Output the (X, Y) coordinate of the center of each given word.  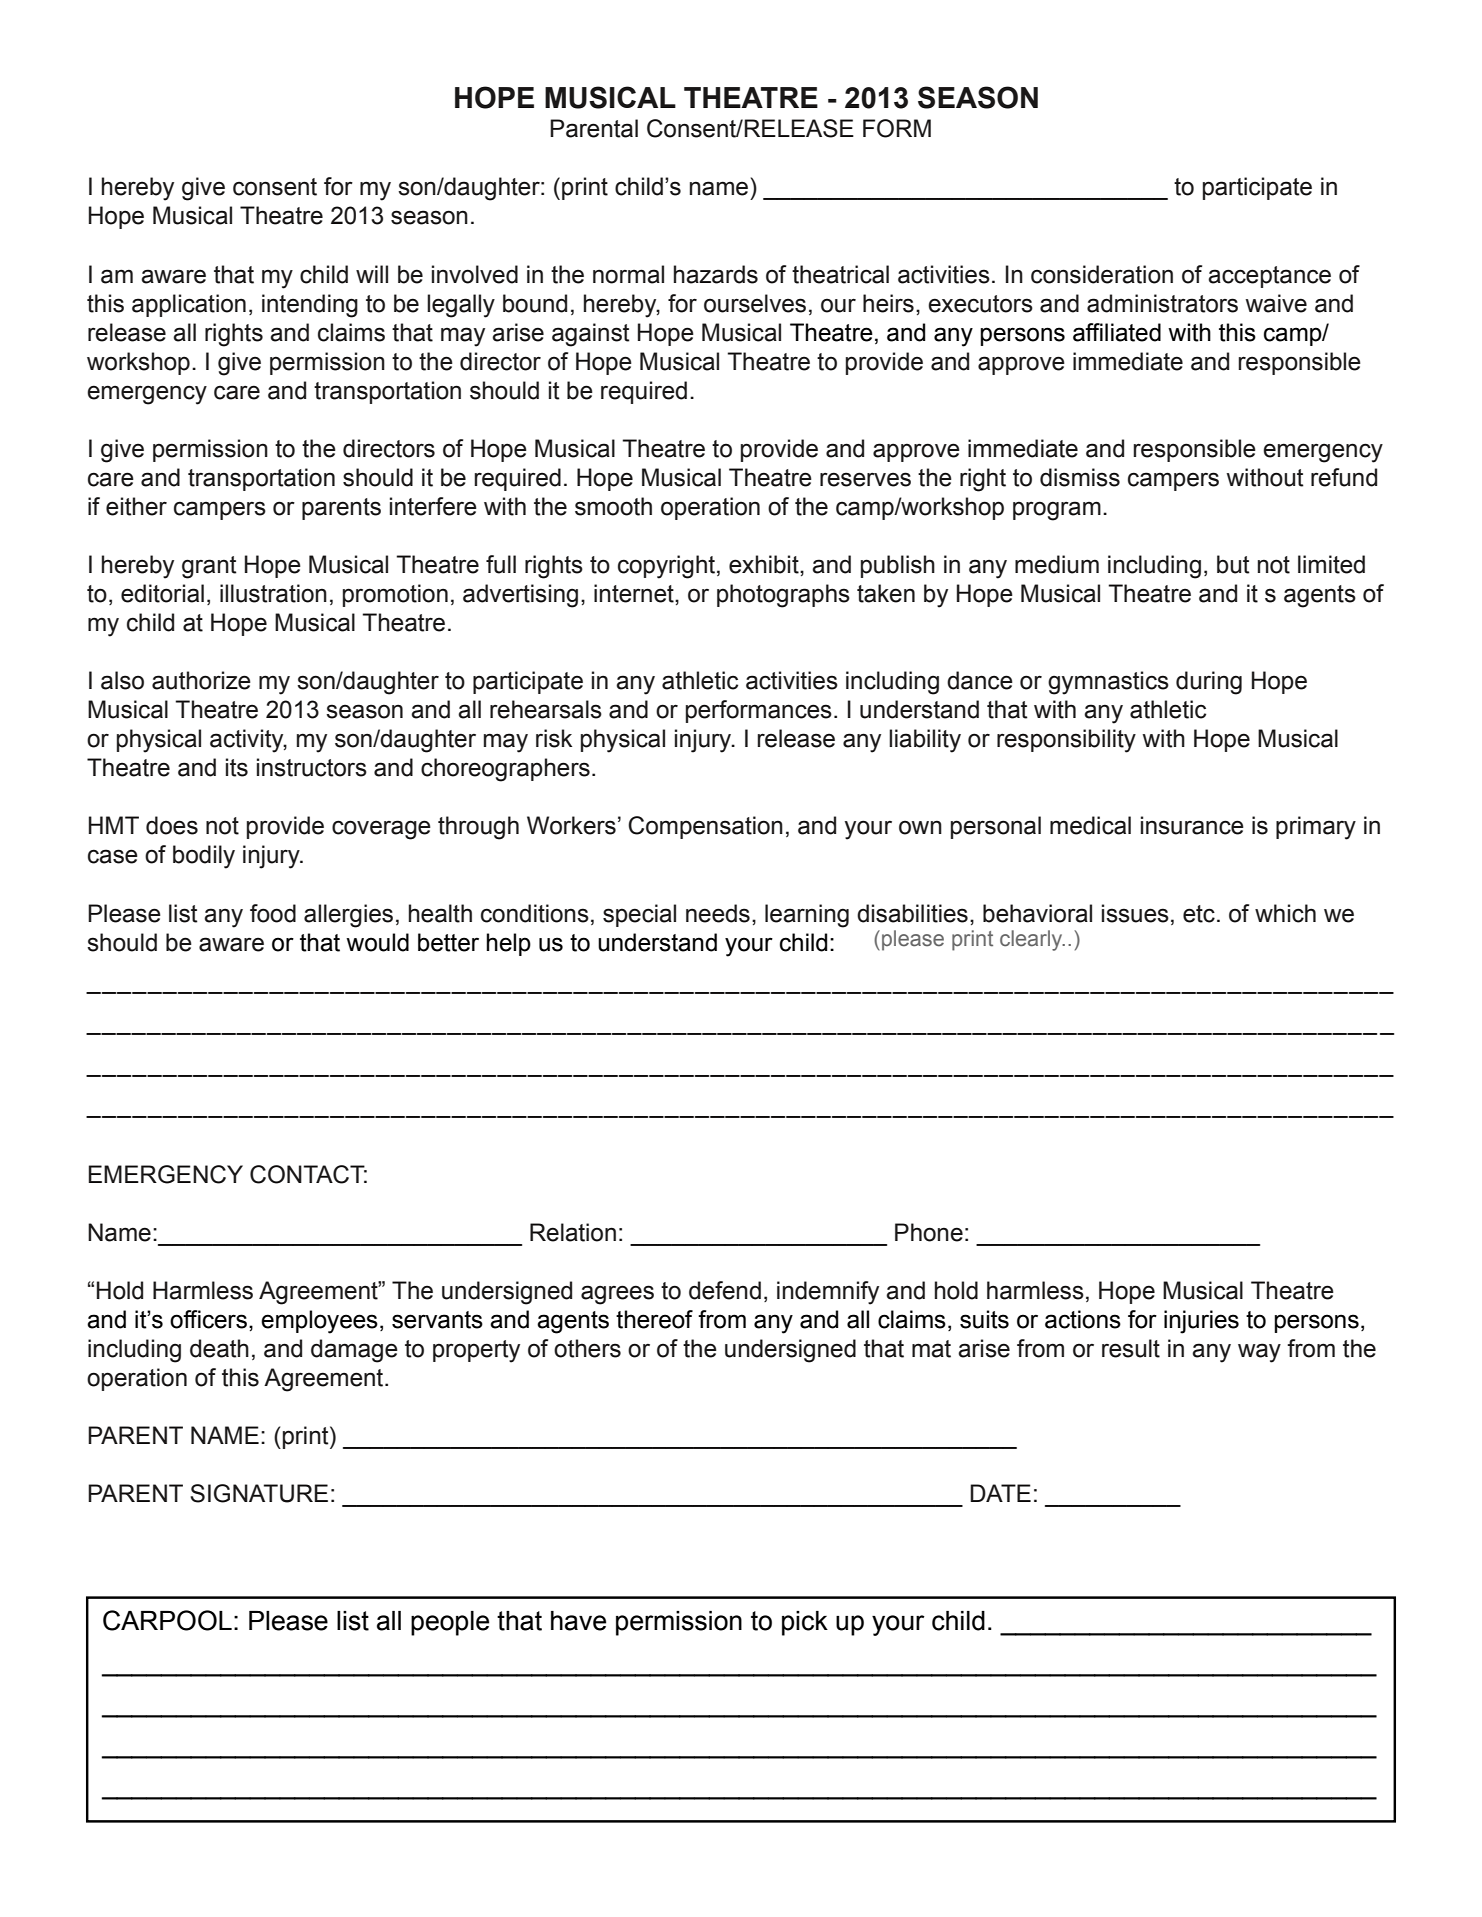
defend (725, 1290)
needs (718, 913)
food (273, 913)
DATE (1000, 1493)
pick (805, 1623)
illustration (273, 593)
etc (1199, 914)
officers (208, 1319)
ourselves (755, 303)
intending (310, 306)
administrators (1162, 303)
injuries (1201, 1322)
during (1209, 683)
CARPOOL (167, 1620)
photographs (783, 596)
